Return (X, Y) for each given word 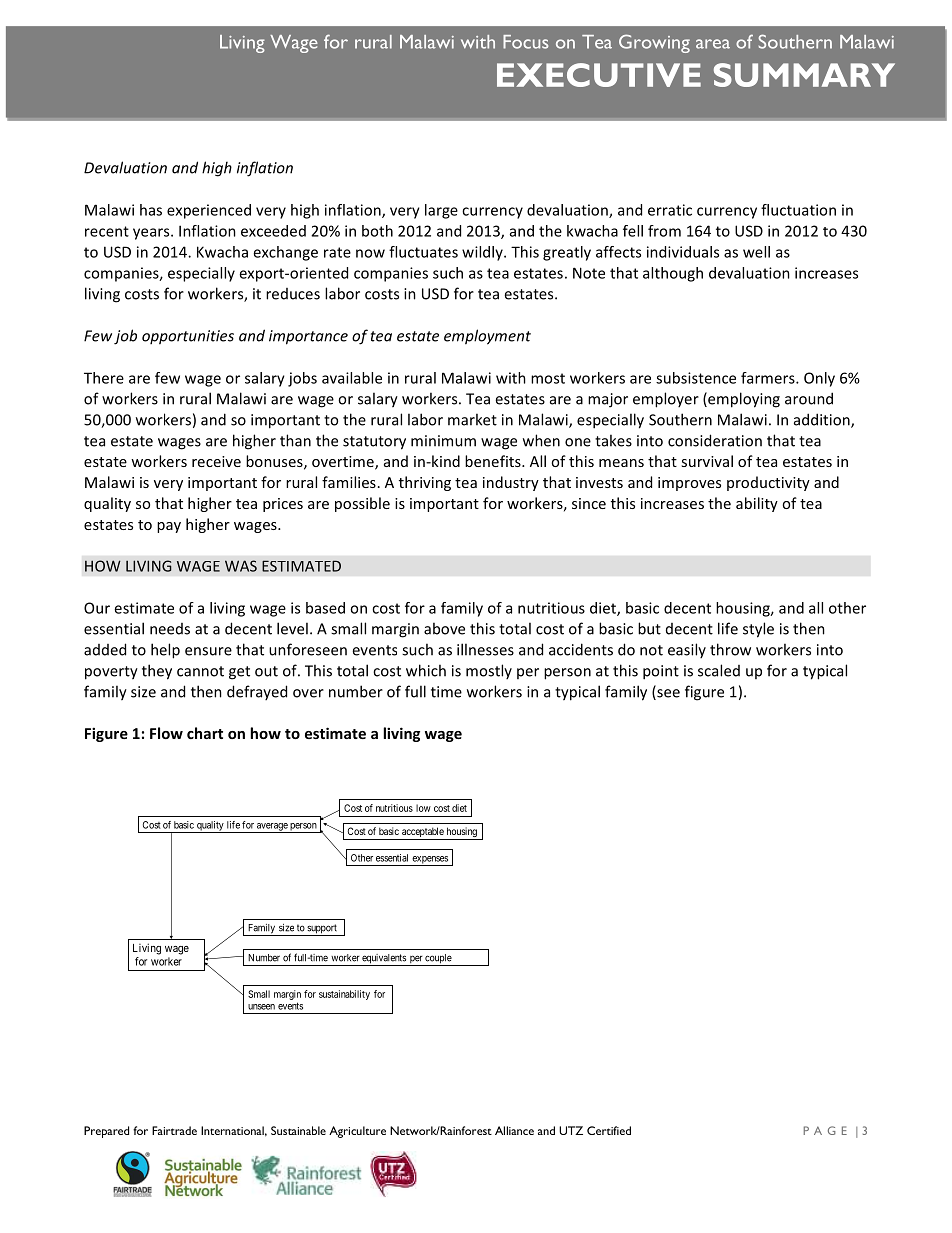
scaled (719, 670)
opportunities (188, 337)
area (713, 44)
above (444, 628)
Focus (525, 42)
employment (487, 337)
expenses (430, 861)
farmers (769, 378)
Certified (609, 1130)
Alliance (514, 1130)
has (151, 210)
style (758, 630)
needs (170, 629)
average (272, 828)
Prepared (106, 1132)
